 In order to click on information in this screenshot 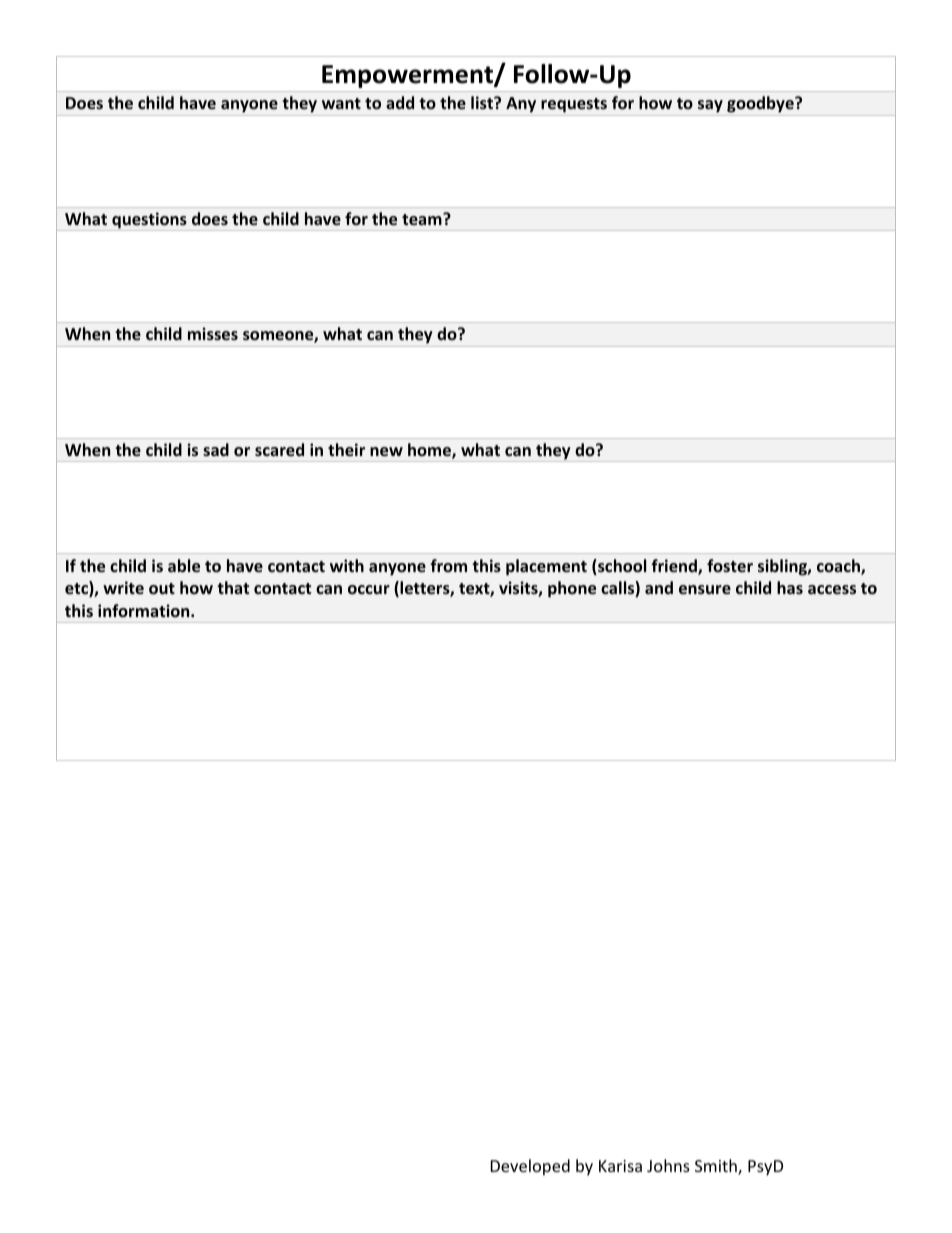, I will do `click(145, 610)`.
